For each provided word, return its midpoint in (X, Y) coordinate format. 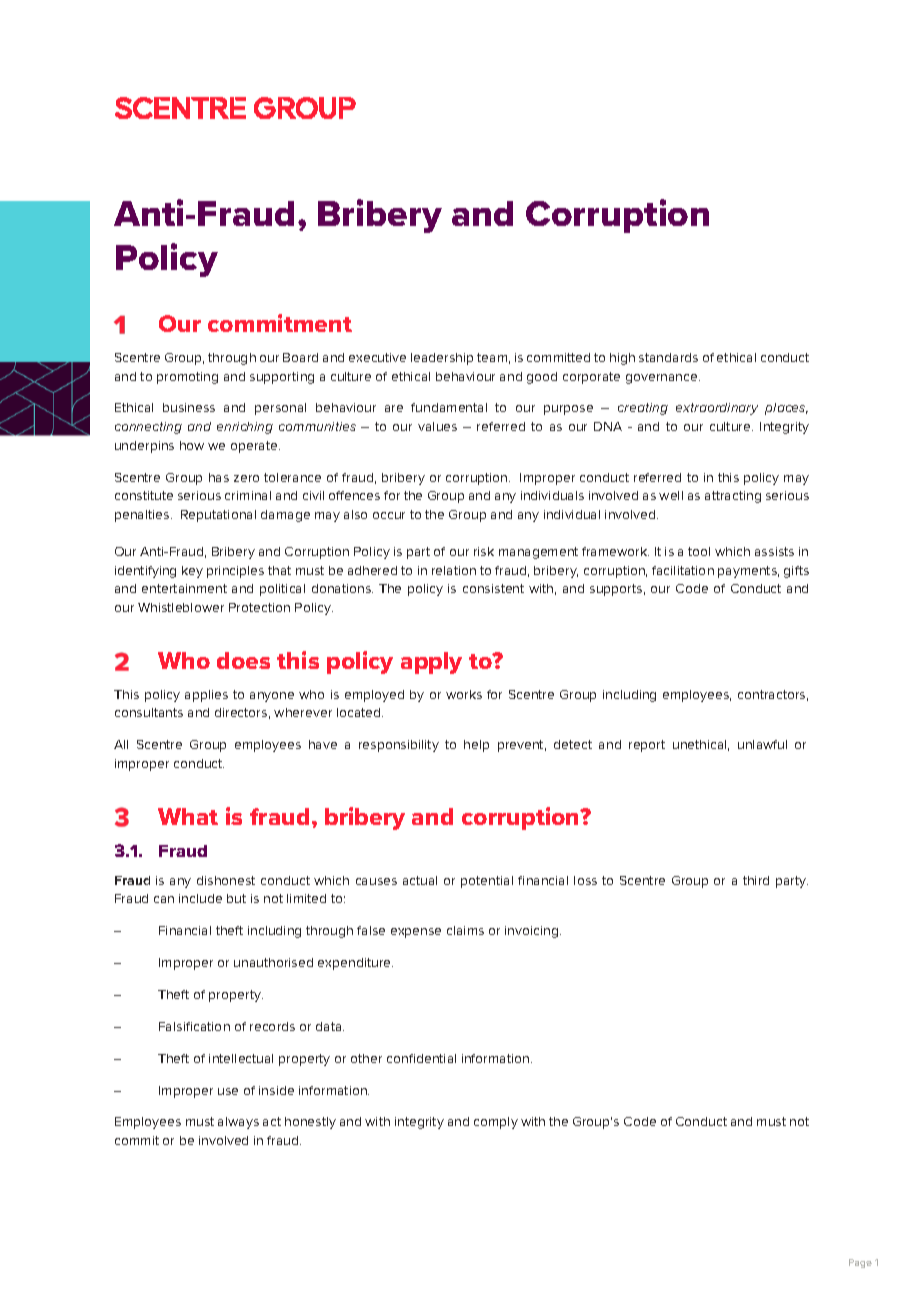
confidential (421, 1058)
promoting (187, 378)
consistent (493, 588)
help (476, 746)
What (188, 816)
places (786, 409)
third (756, 880)
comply (496, 1123)
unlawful (762, 744)
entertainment (184, 588)
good (542, 378)
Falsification (194, 1026)
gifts (796, 572)
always (238, 1123)
